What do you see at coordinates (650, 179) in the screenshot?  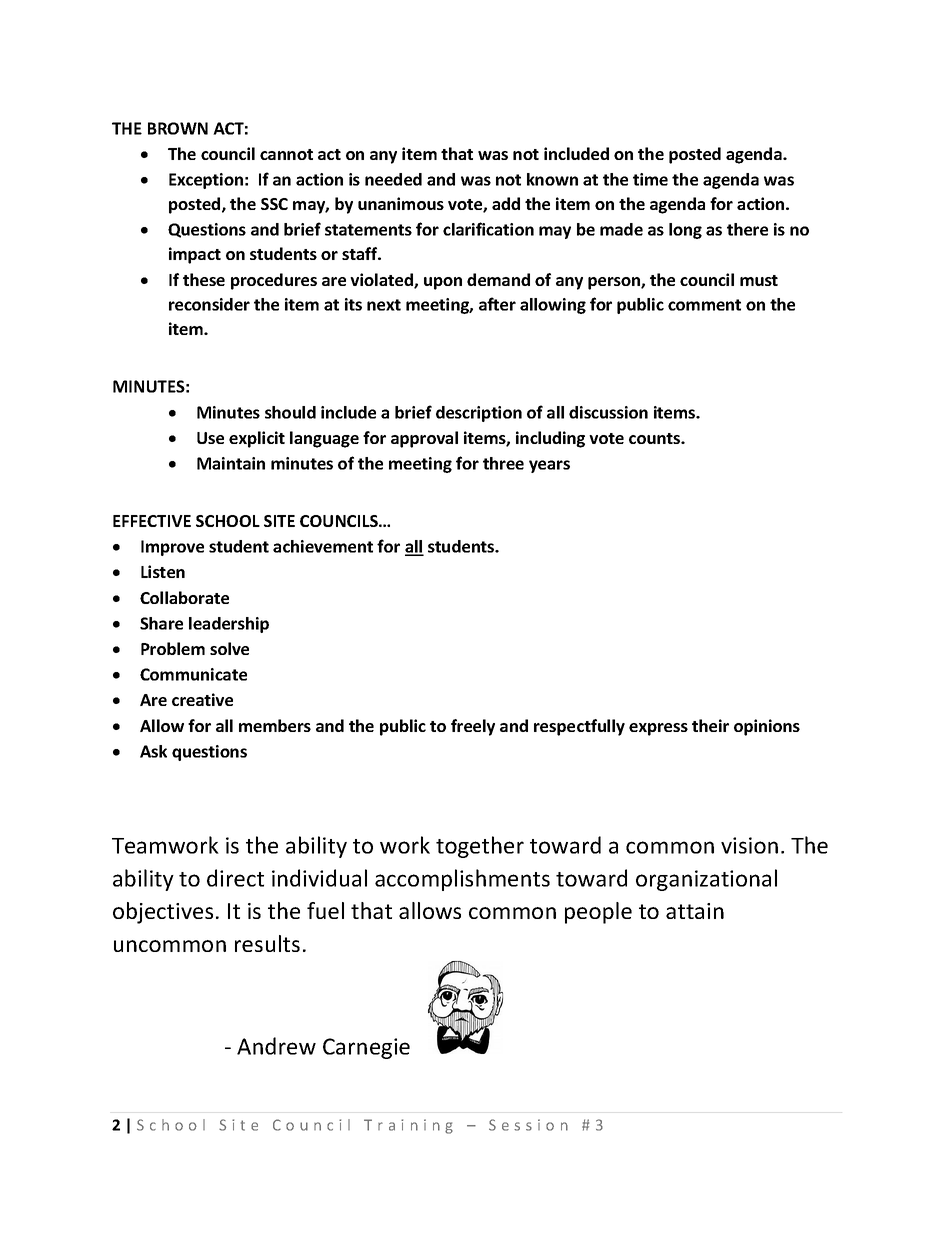 I see `time` at bounding box center [650, 179].
